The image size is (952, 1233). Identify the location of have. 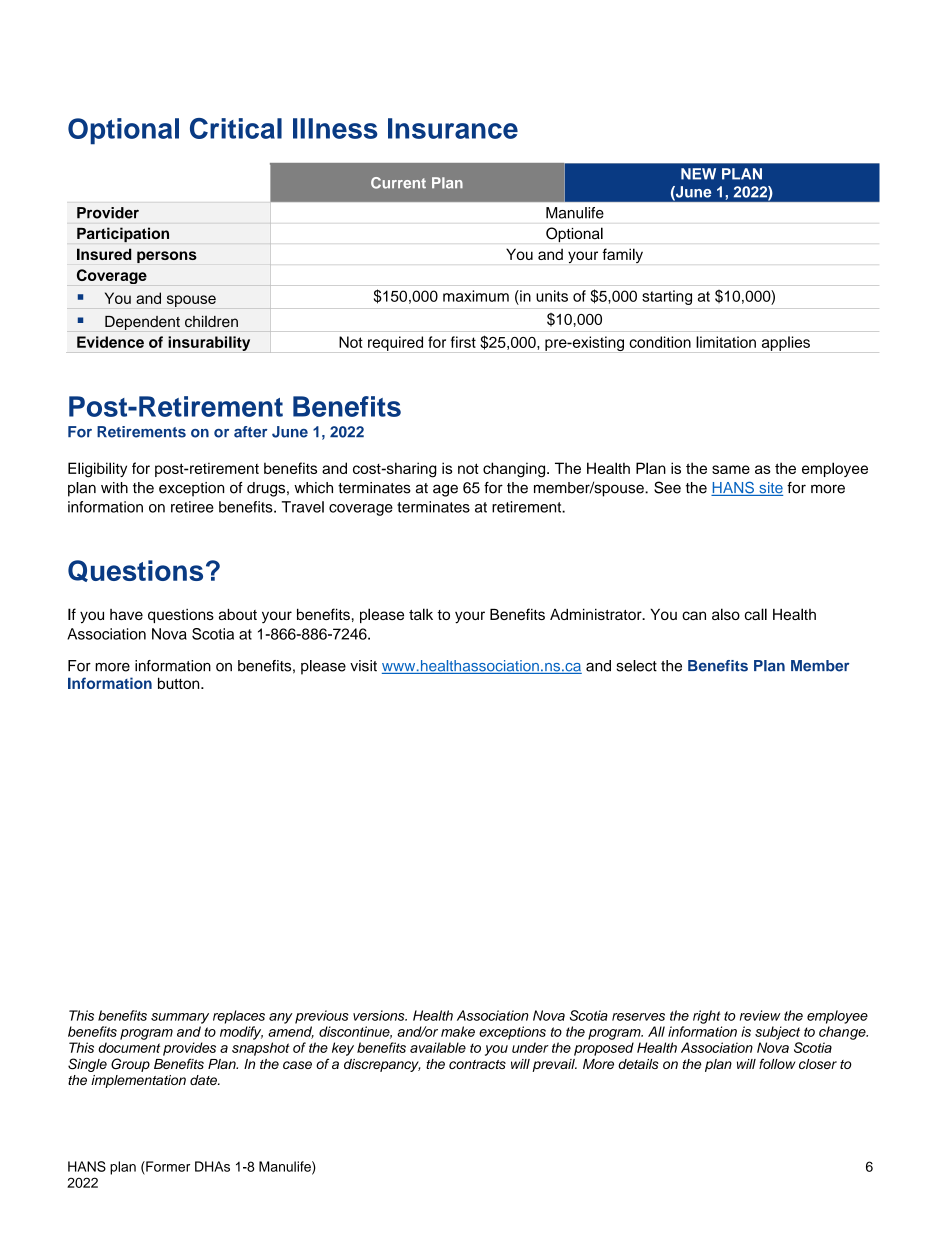
(126, 614).
